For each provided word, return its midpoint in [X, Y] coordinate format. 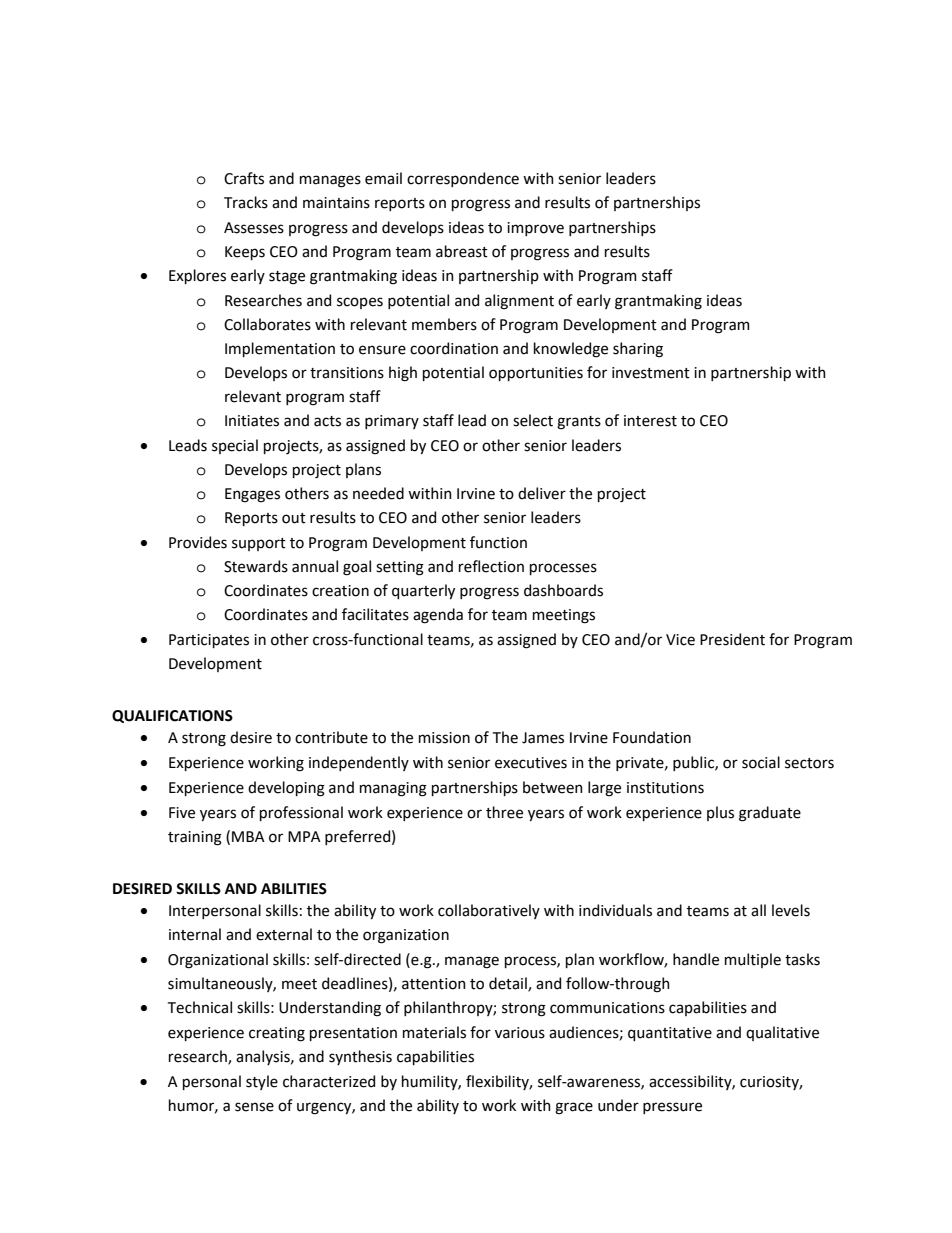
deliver [542, 493]
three [504, 812]
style [262, 1082]
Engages [252, 495]
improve [535, 229]
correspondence [463, 179]
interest [650, 421]
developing [286, 789]
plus [720, 813]
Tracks [246, 202]
